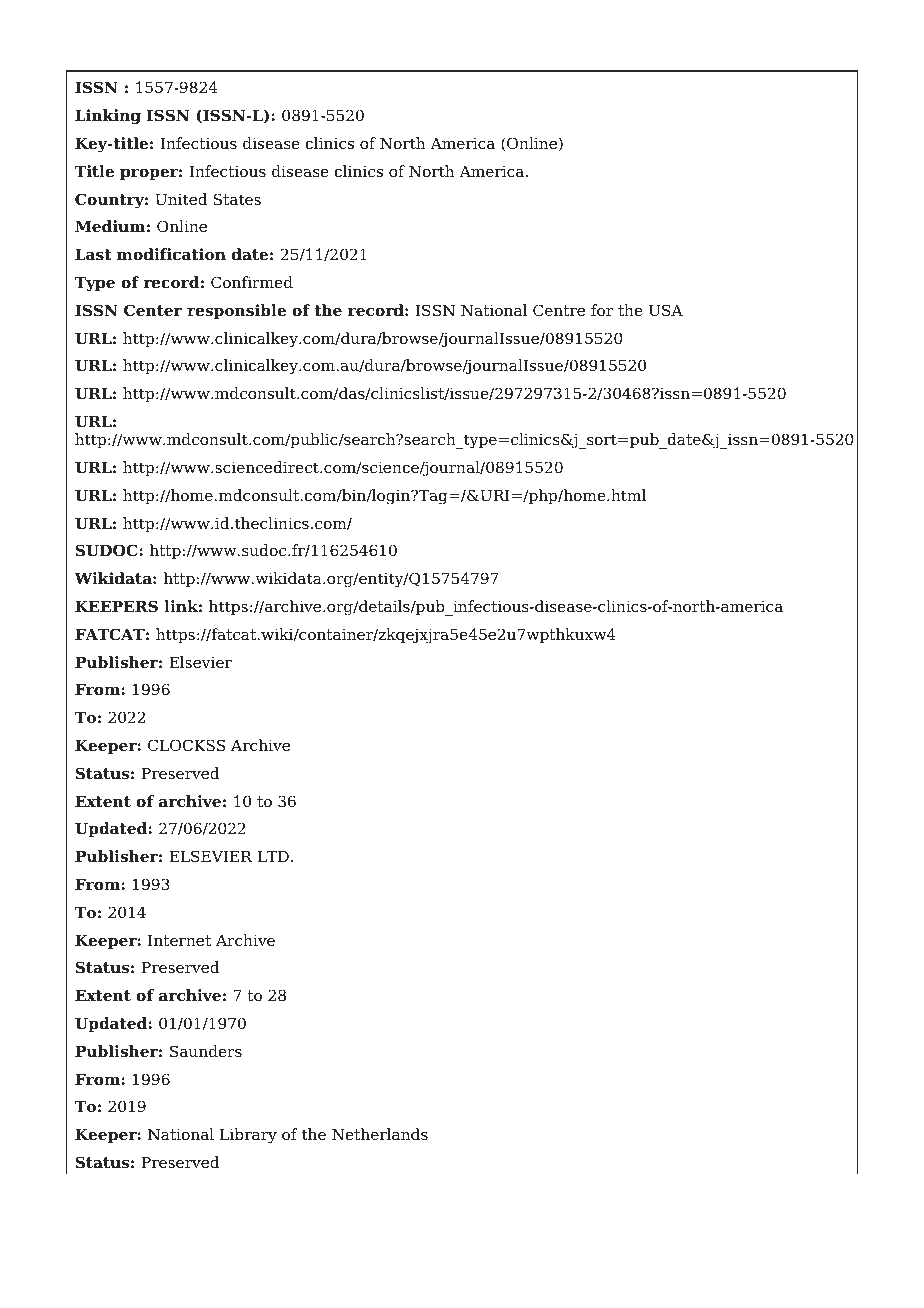  What do you see at coordinates (559, 310) in the image?
I see `Centre` at bounding box center [559, 310].
